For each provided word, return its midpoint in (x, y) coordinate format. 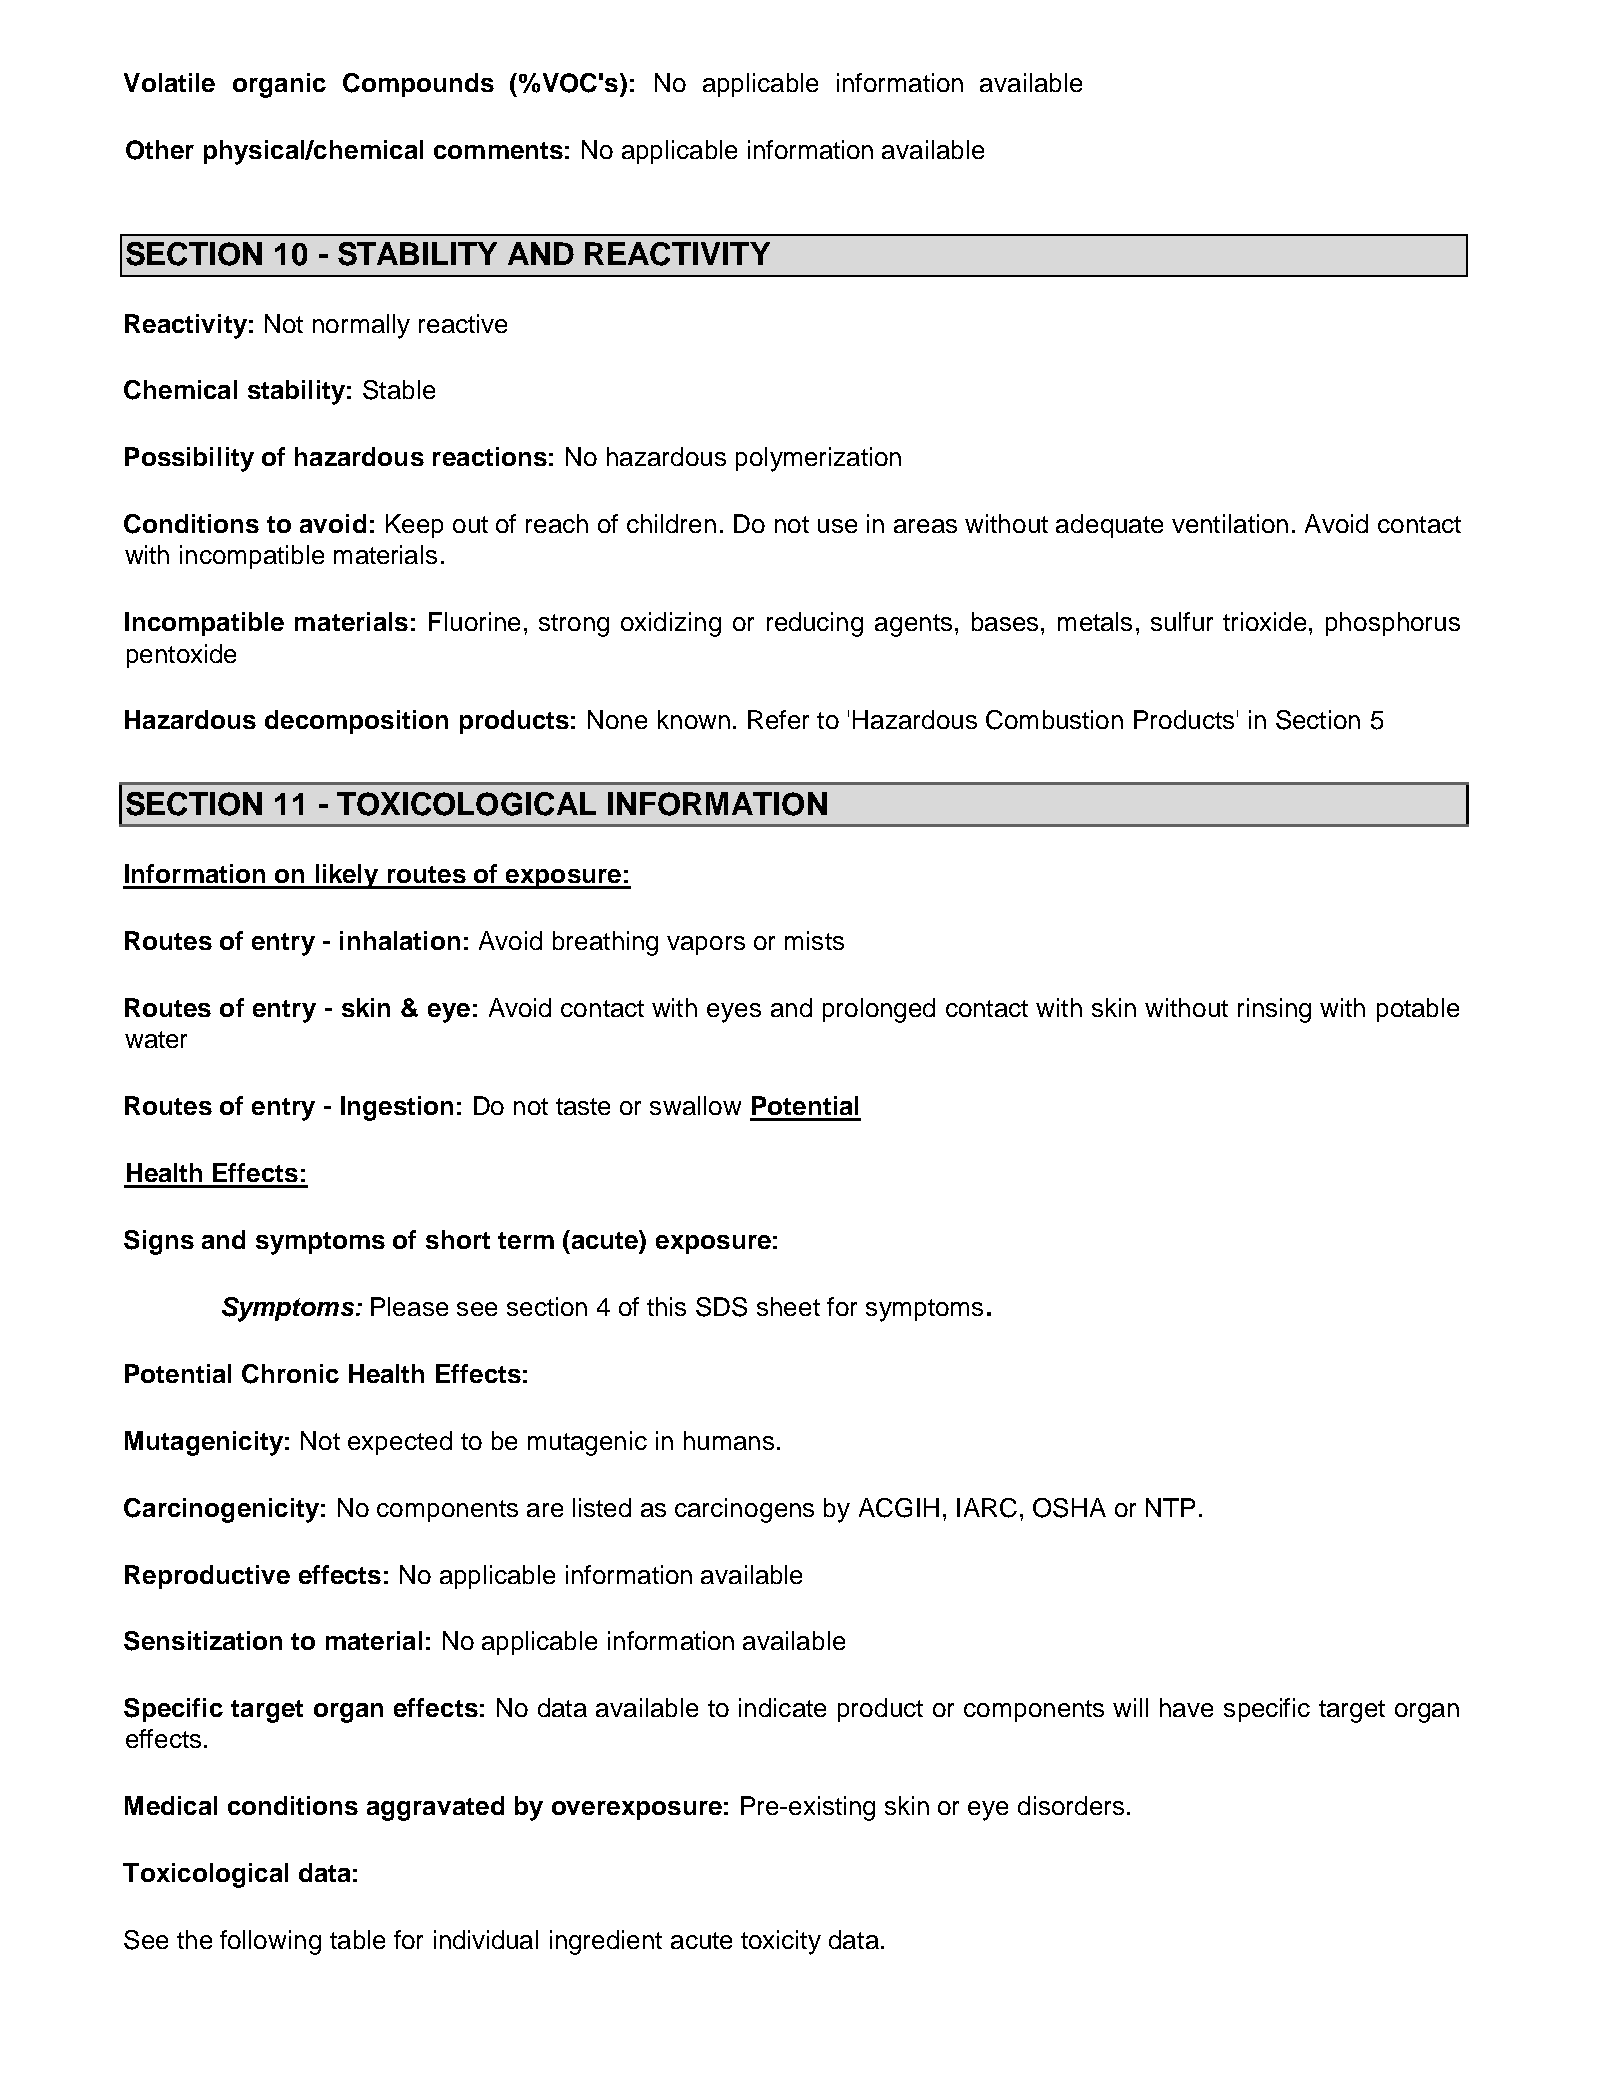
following (270, 1942)
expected (400, 1443)
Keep (414, 526)
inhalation (400, 940)
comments (498, 150)
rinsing (1274, 1010)
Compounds (418, 85)
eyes (734, 1013)
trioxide (1264, 621)
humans (729, 1440)
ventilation (1230, 523)
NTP (1170, 1507)
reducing (815, 624)
